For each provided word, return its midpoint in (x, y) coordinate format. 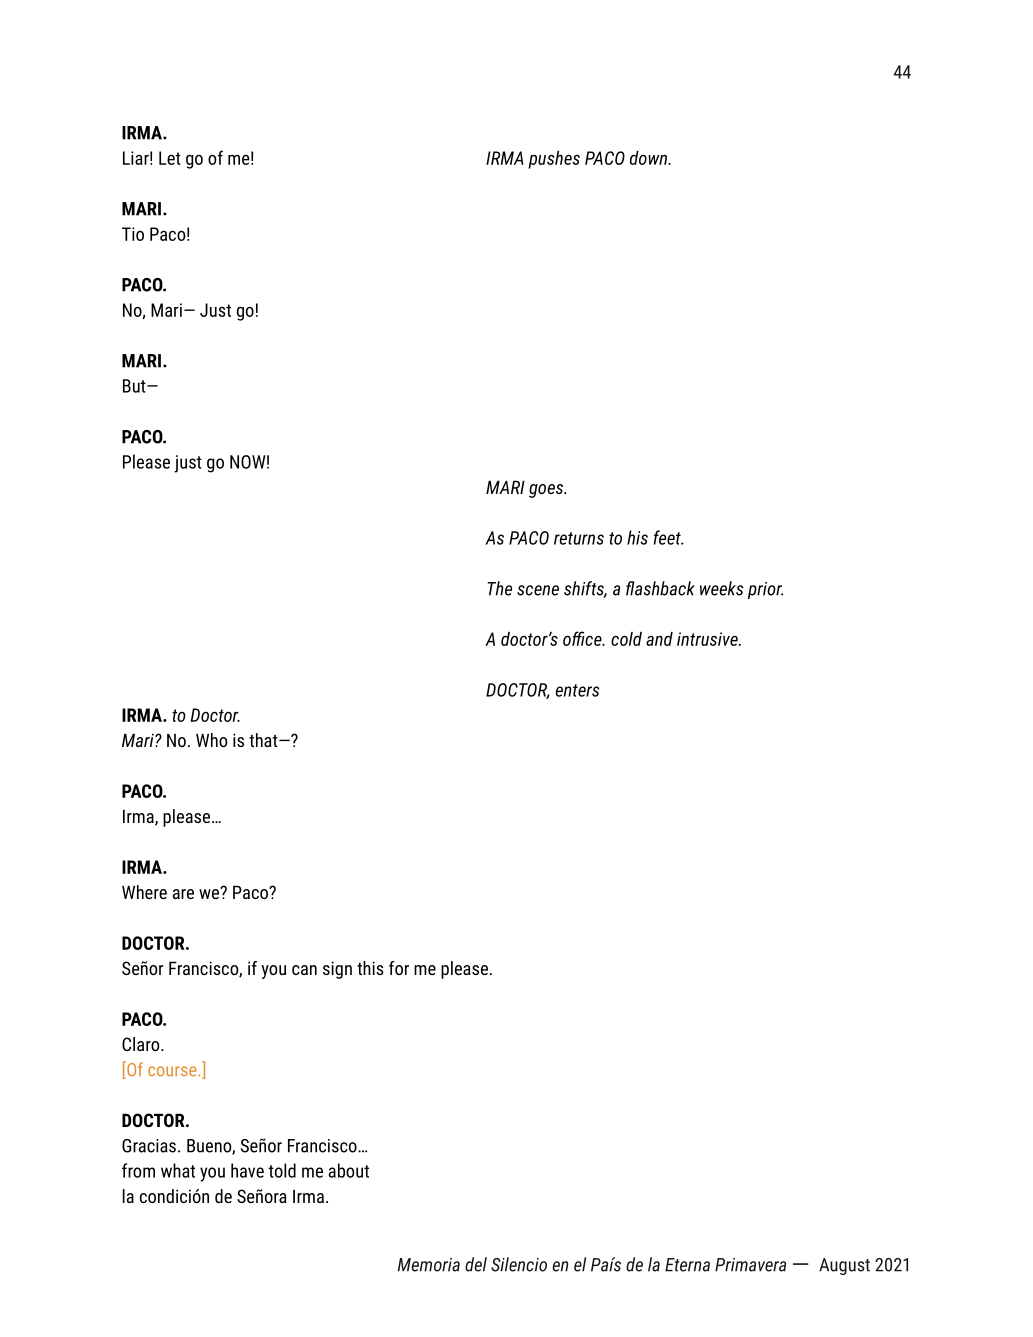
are (183, 894)
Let (170, 158)
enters (577, 690)
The (499, 588)
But (135, 386)
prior (765, 590)
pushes (554, 160)
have (247, 1170)
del (476, 1264)
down (649, 158)
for (399, 968)
